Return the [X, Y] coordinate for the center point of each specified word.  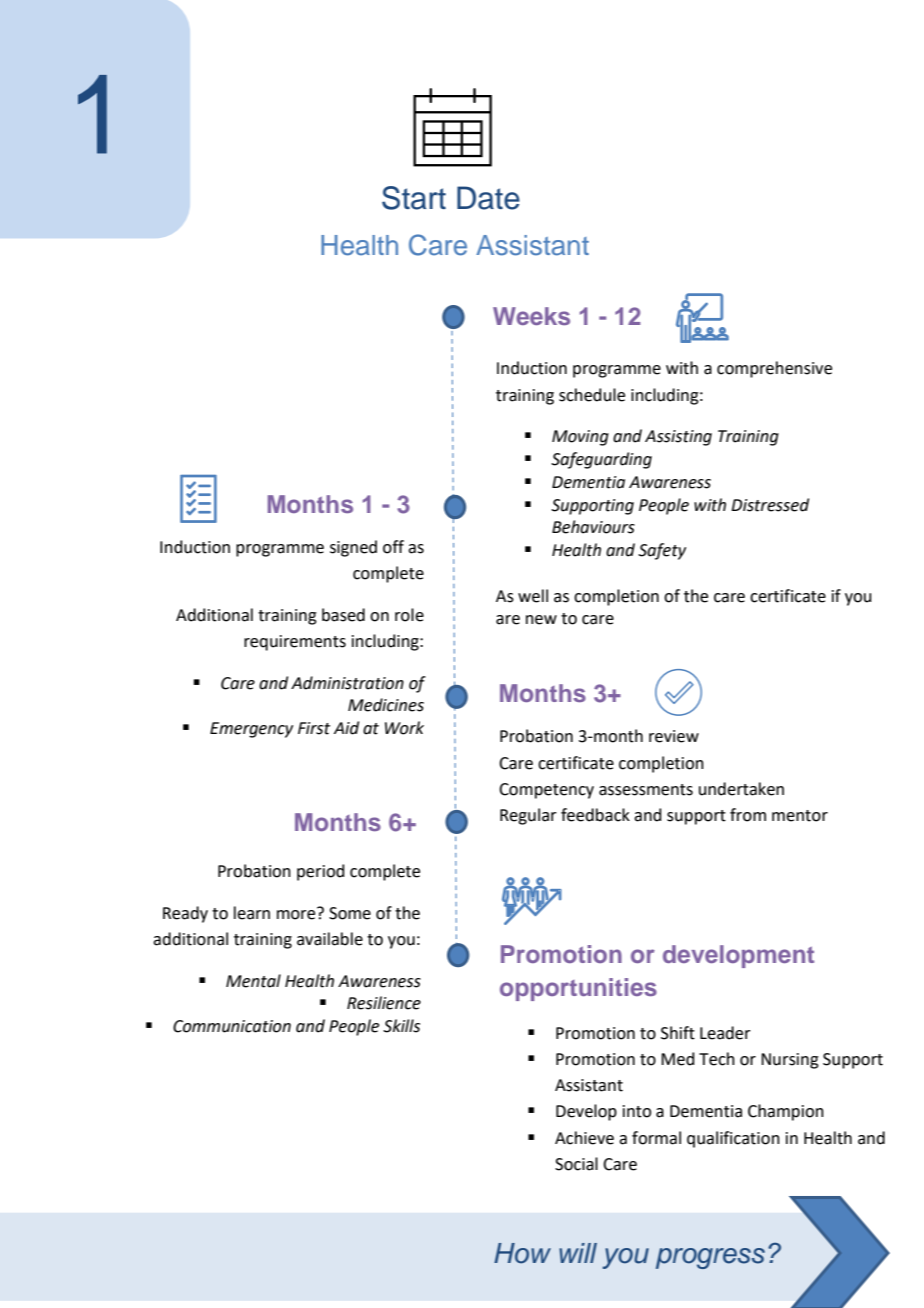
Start [414, 198]
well [533, 596]
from [748, 815]
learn [252, 913]
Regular [528, 816]
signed [353, 548]
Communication [232, 1026]
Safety [662, 551]
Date [488, 198]
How [522, 1253]
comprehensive [774, 369]
